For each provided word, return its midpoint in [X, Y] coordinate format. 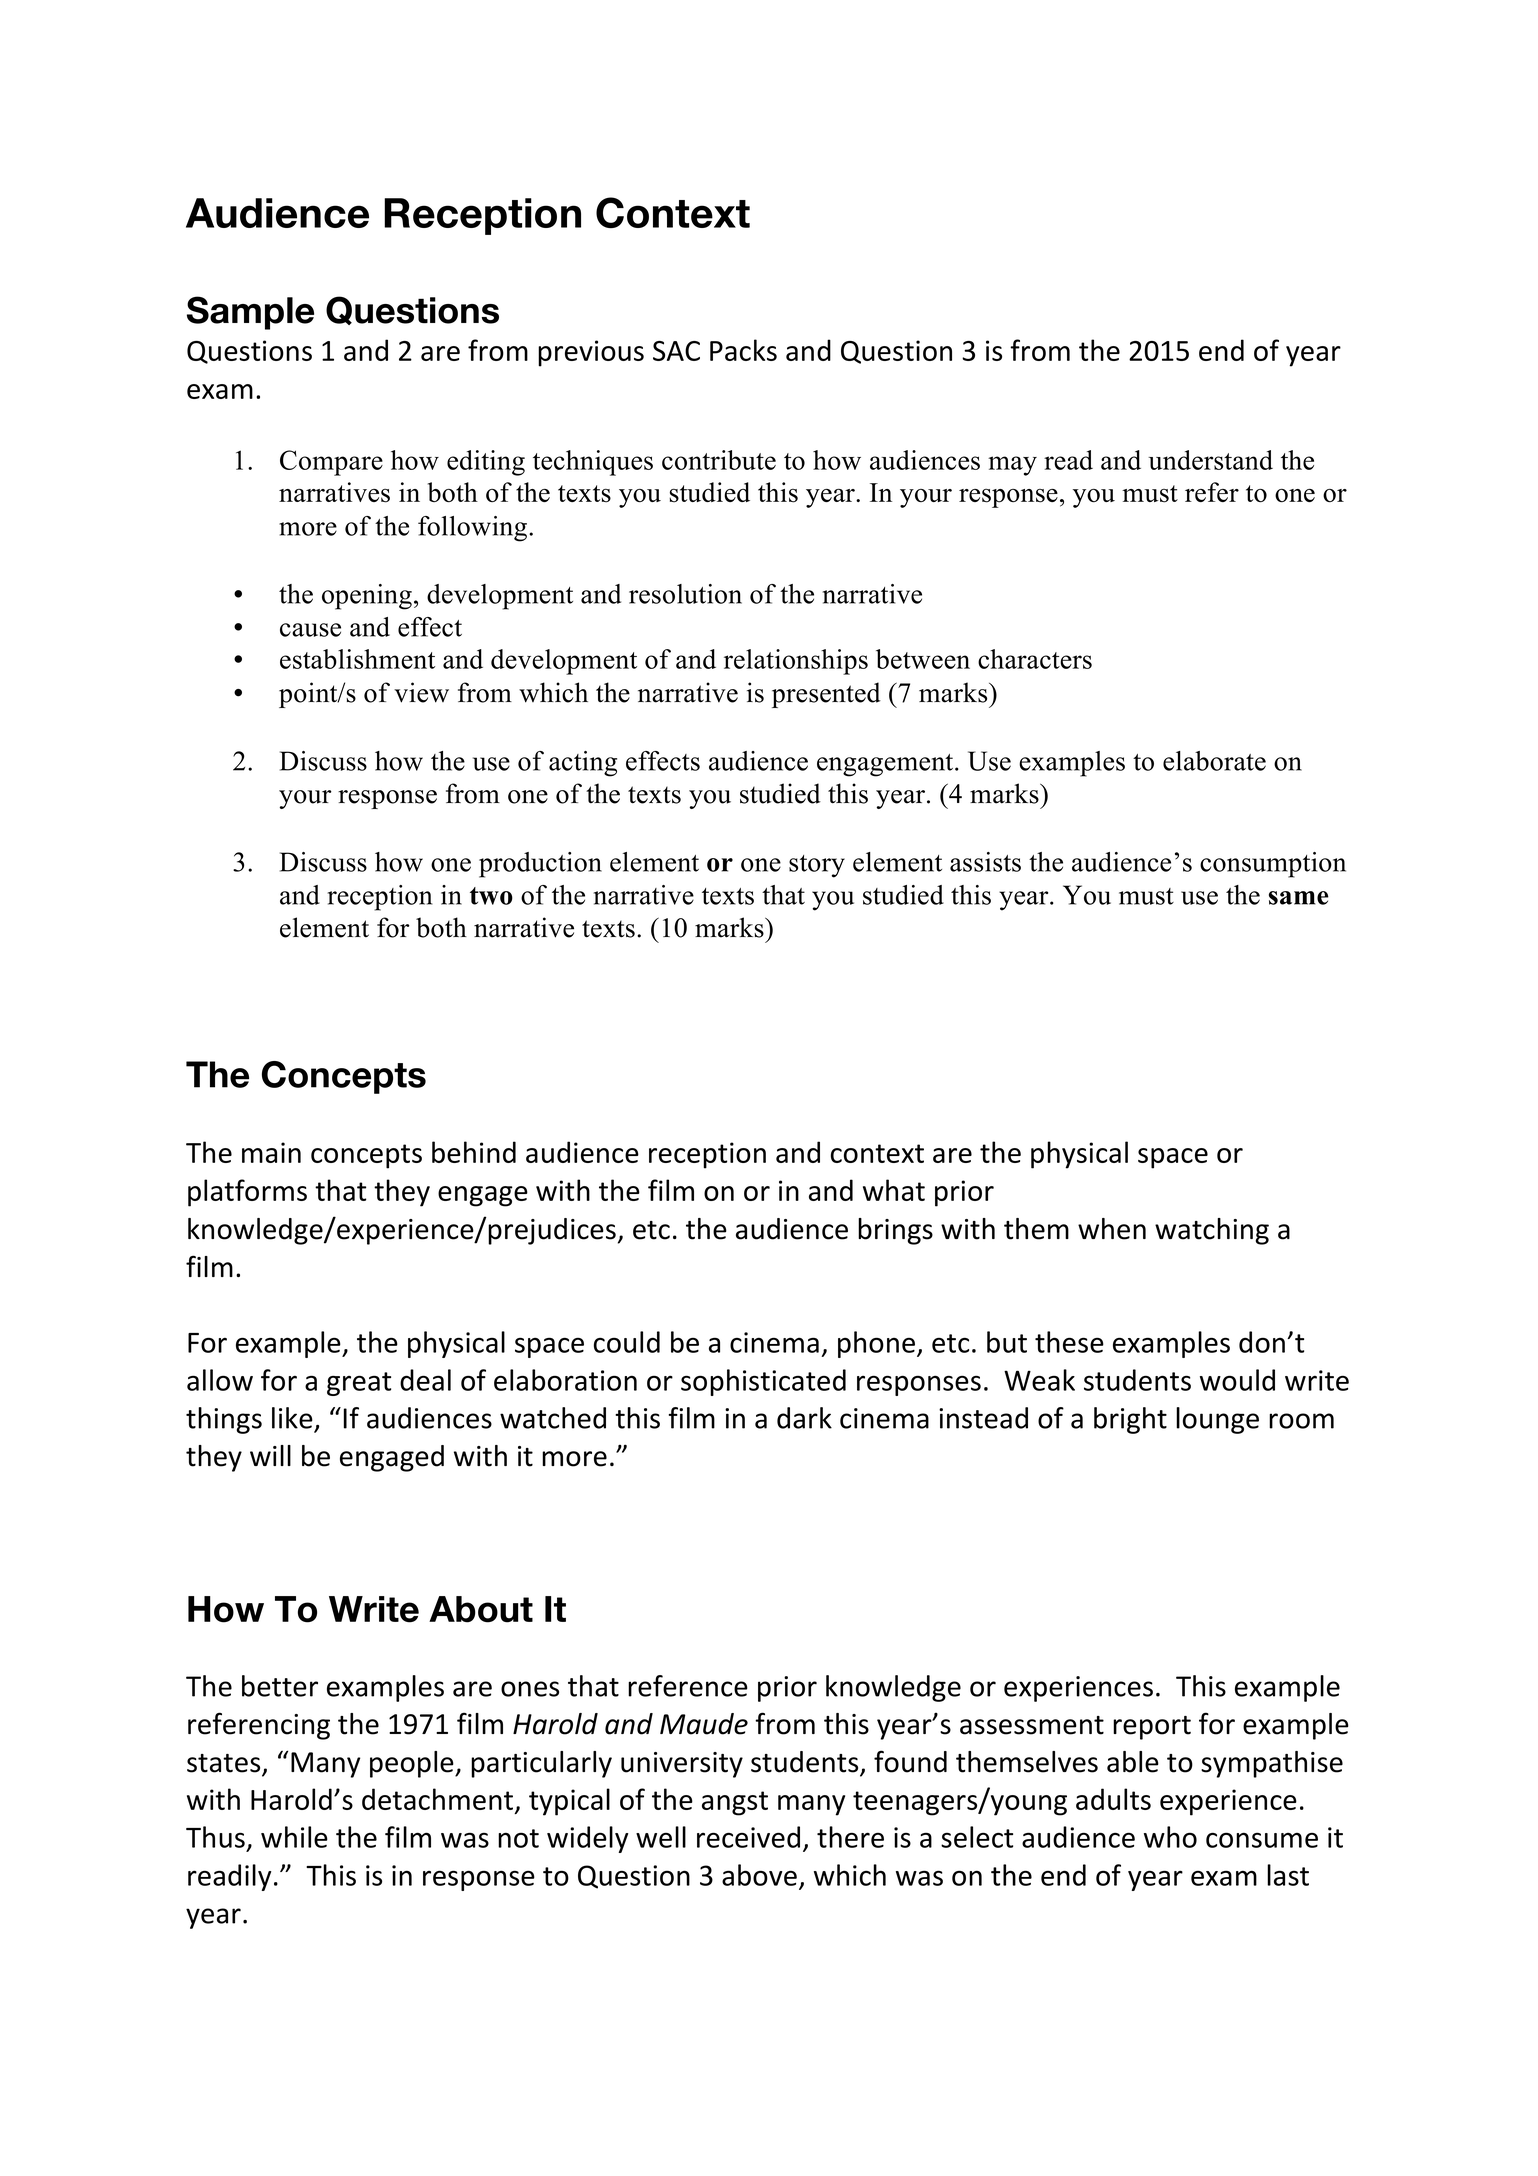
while [294, 1837]
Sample [250, 313]
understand [1210, 460]
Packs [743, 350]
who [1170, 1837]
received [748, 1837]
